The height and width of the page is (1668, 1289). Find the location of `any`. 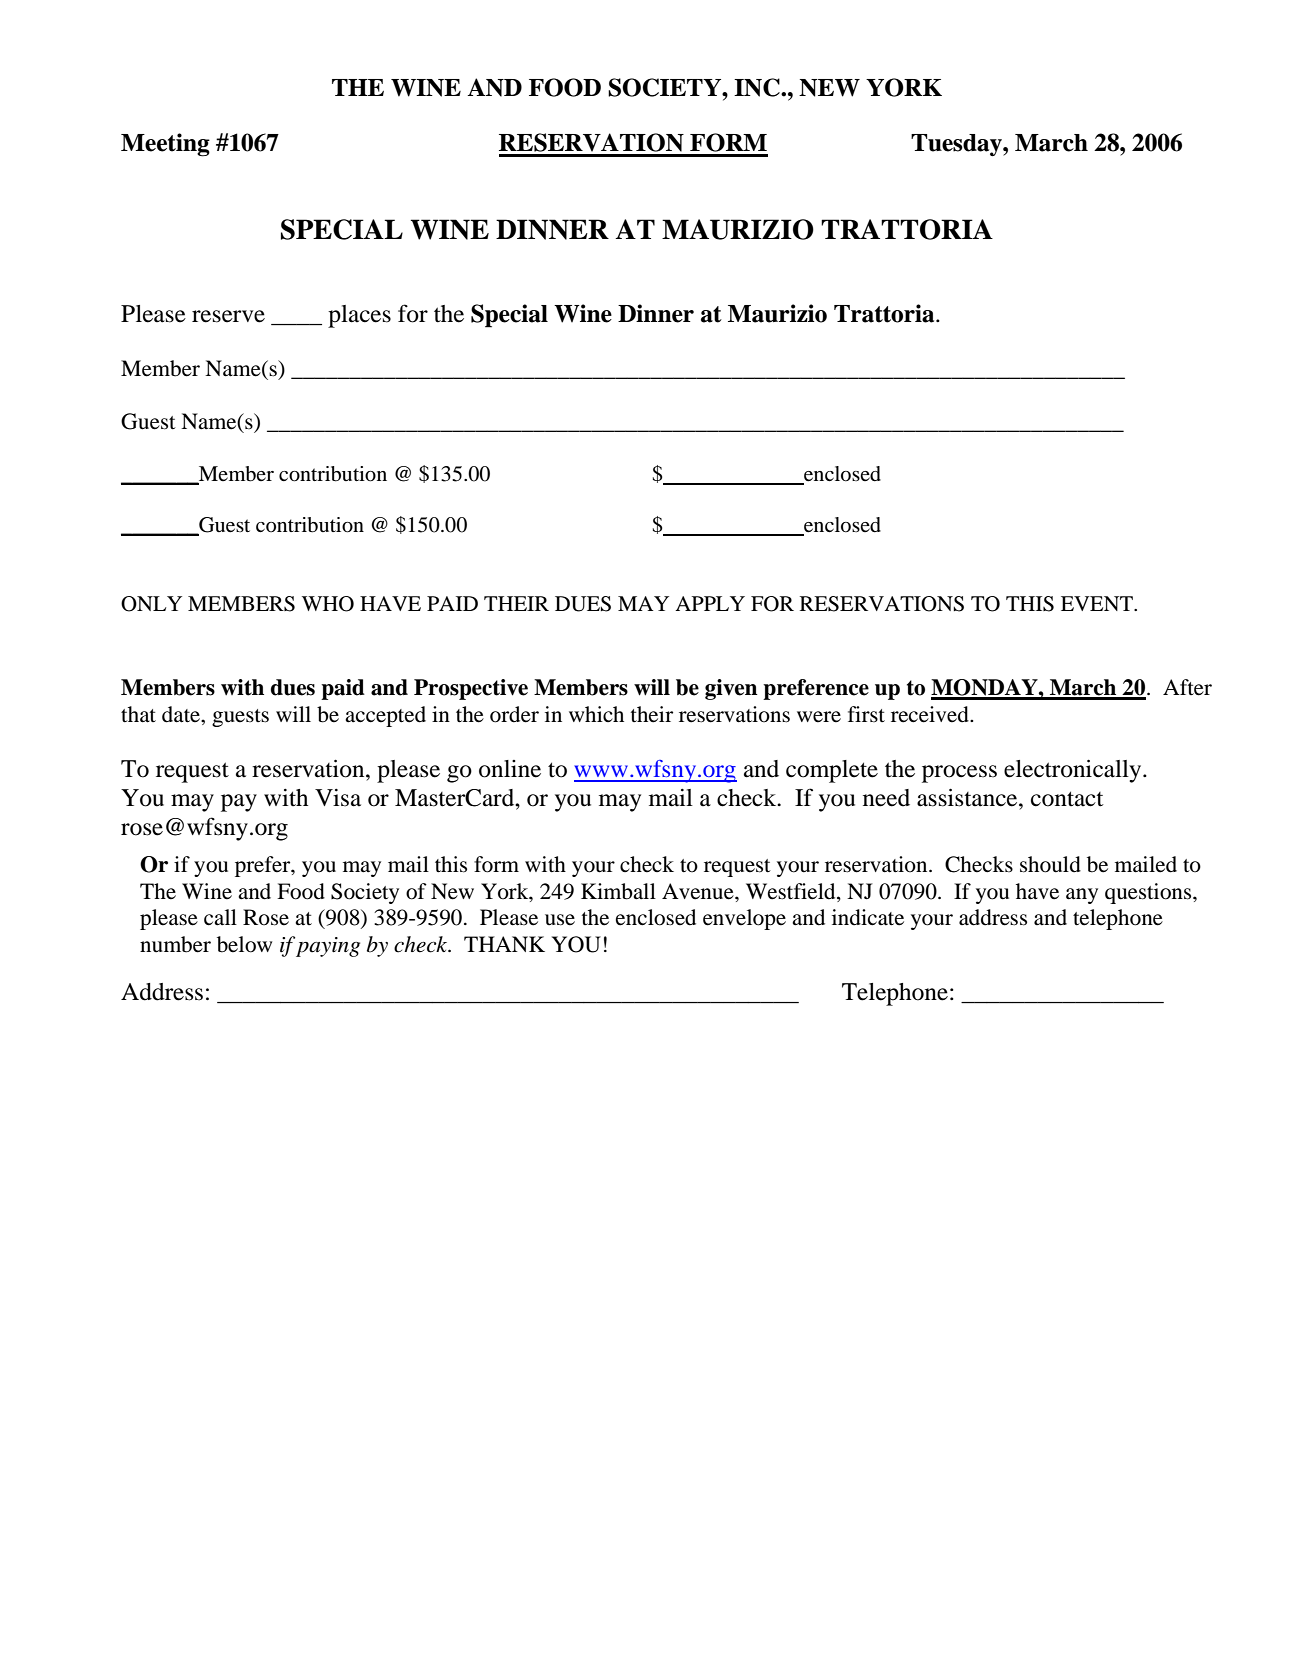

any is located at coordinates (1082, 896).
